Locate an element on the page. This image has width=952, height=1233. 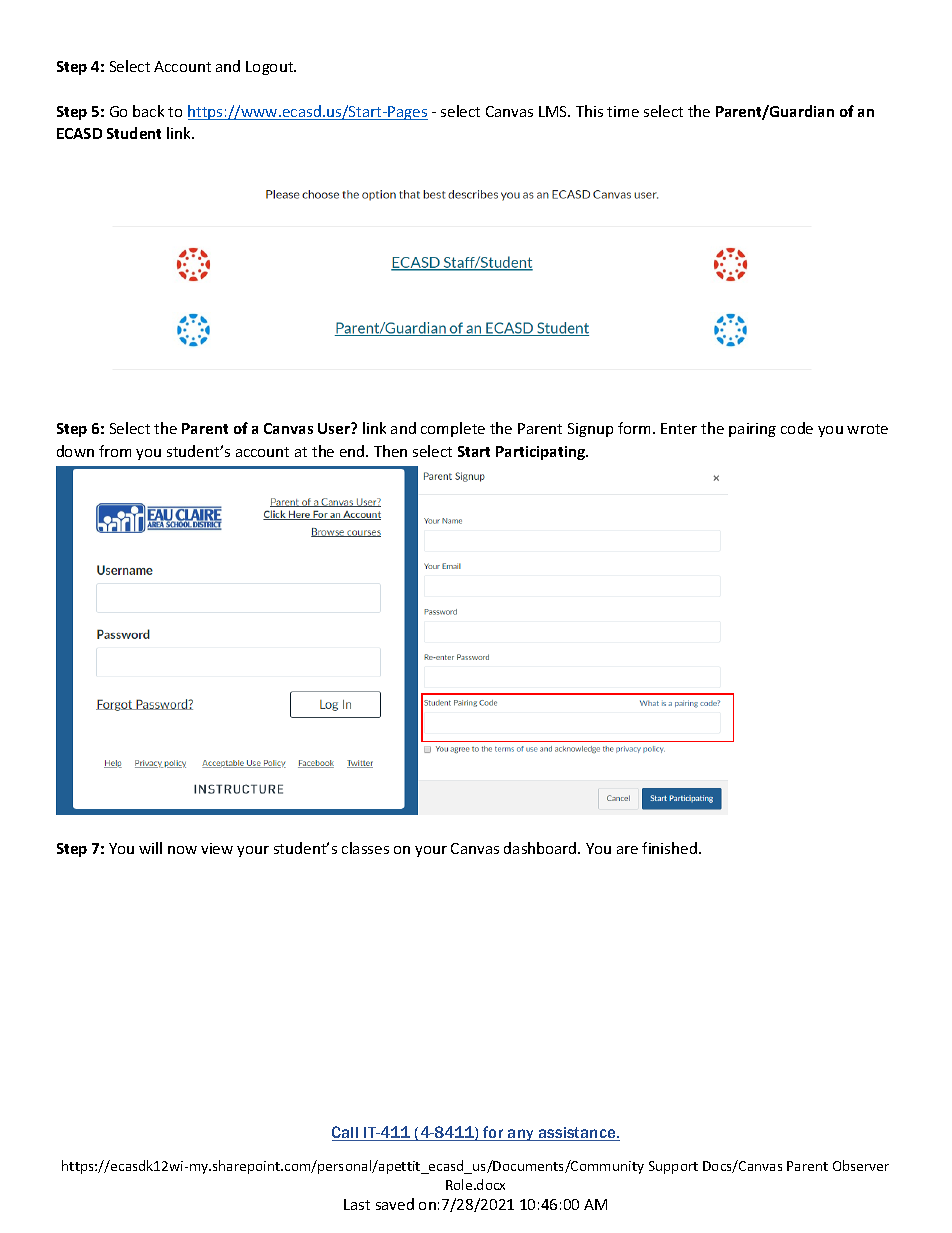
time is located at coordinates (623, 111).
